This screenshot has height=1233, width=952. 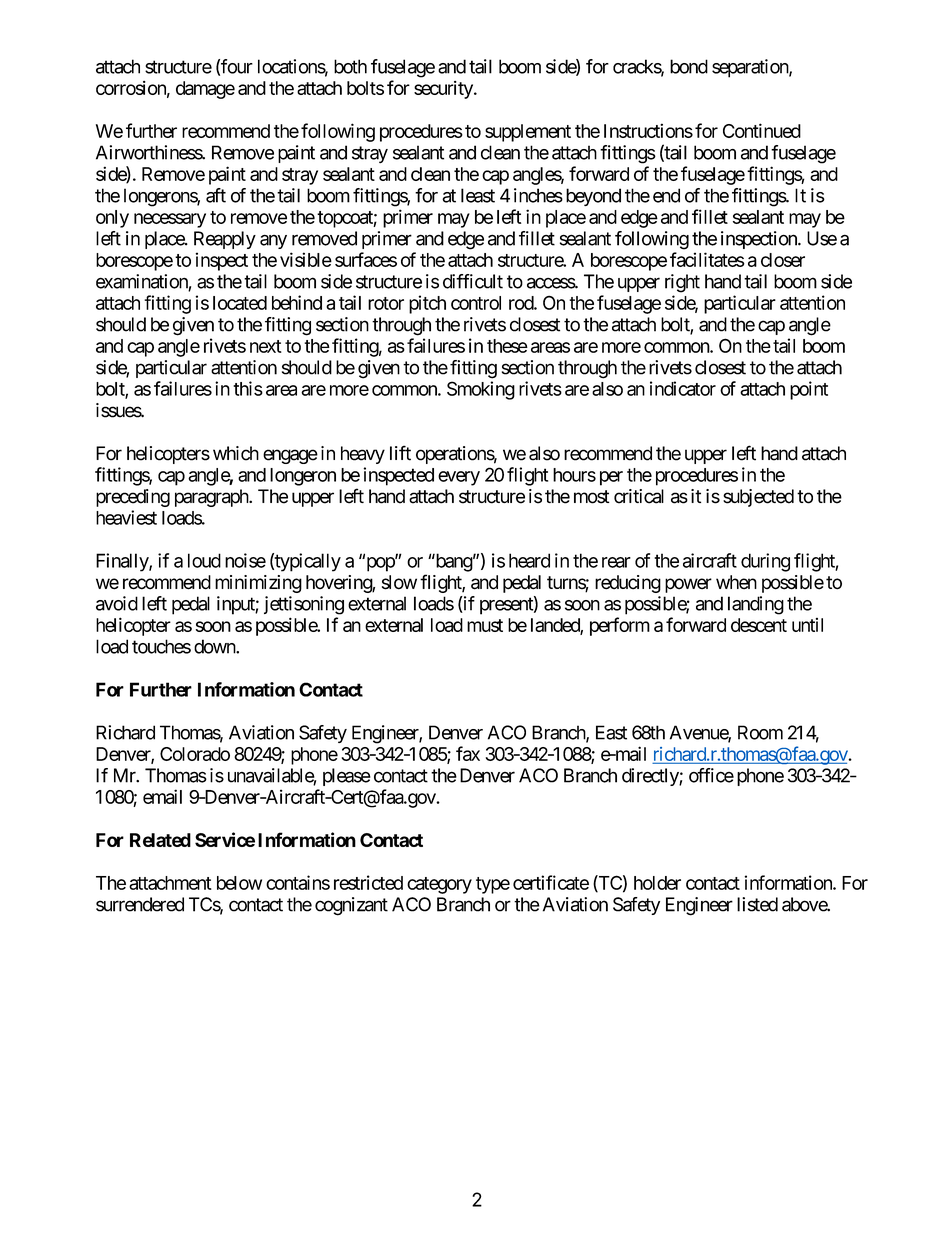 What do you see at coordinates (439, 885) in the screenshot?
I see `category` at bounding box center [439, 885].
